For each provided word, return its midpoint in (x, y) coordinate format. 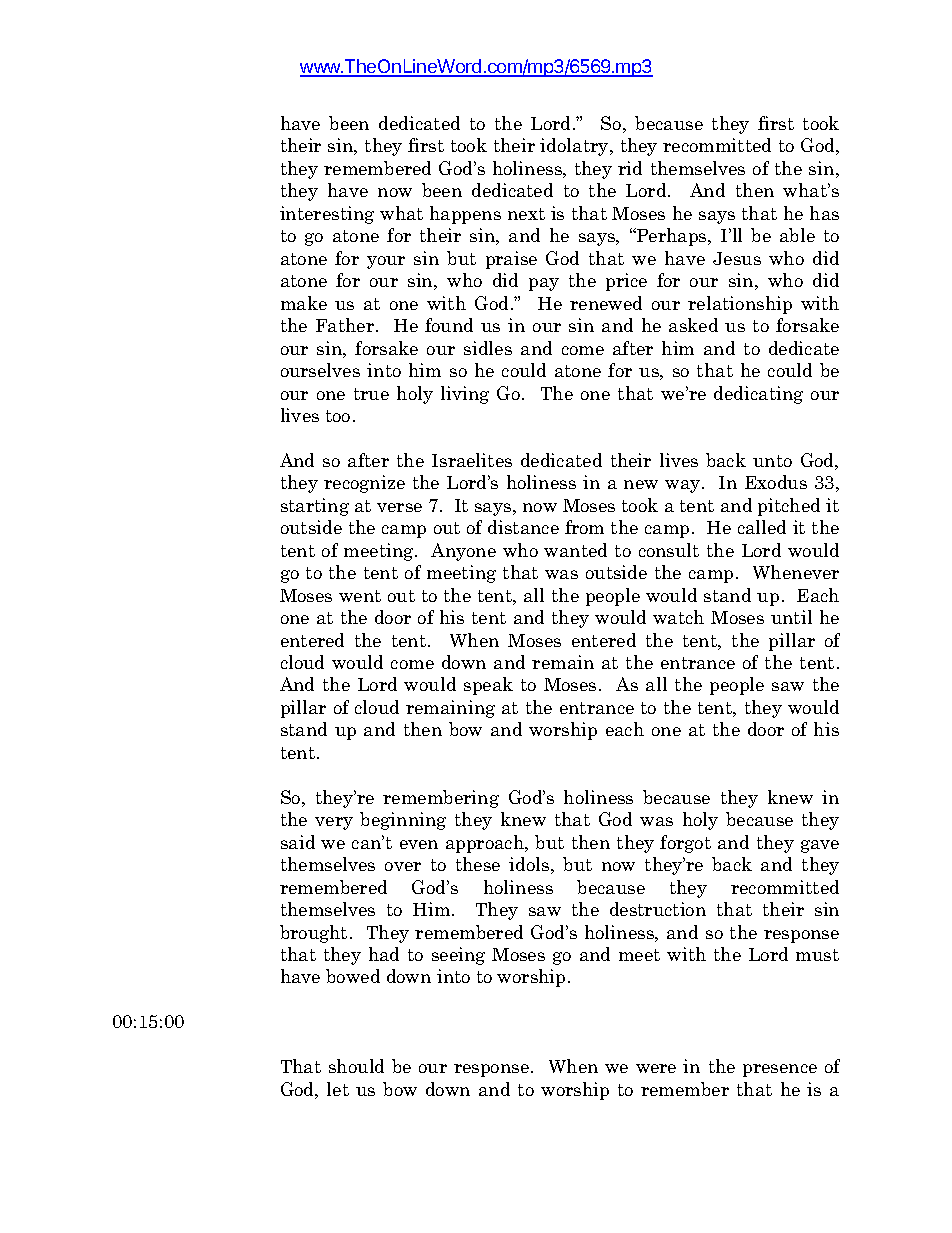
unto (772, 461)
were (656, 1068)
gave (820, 846)
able (797, 235)
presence (780, 1070)
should (356, 1066)
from (584, 527)
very (334, 823)
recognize (364, 484)
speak (488, 686)
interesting (327, 215)
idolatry (575, 147)
